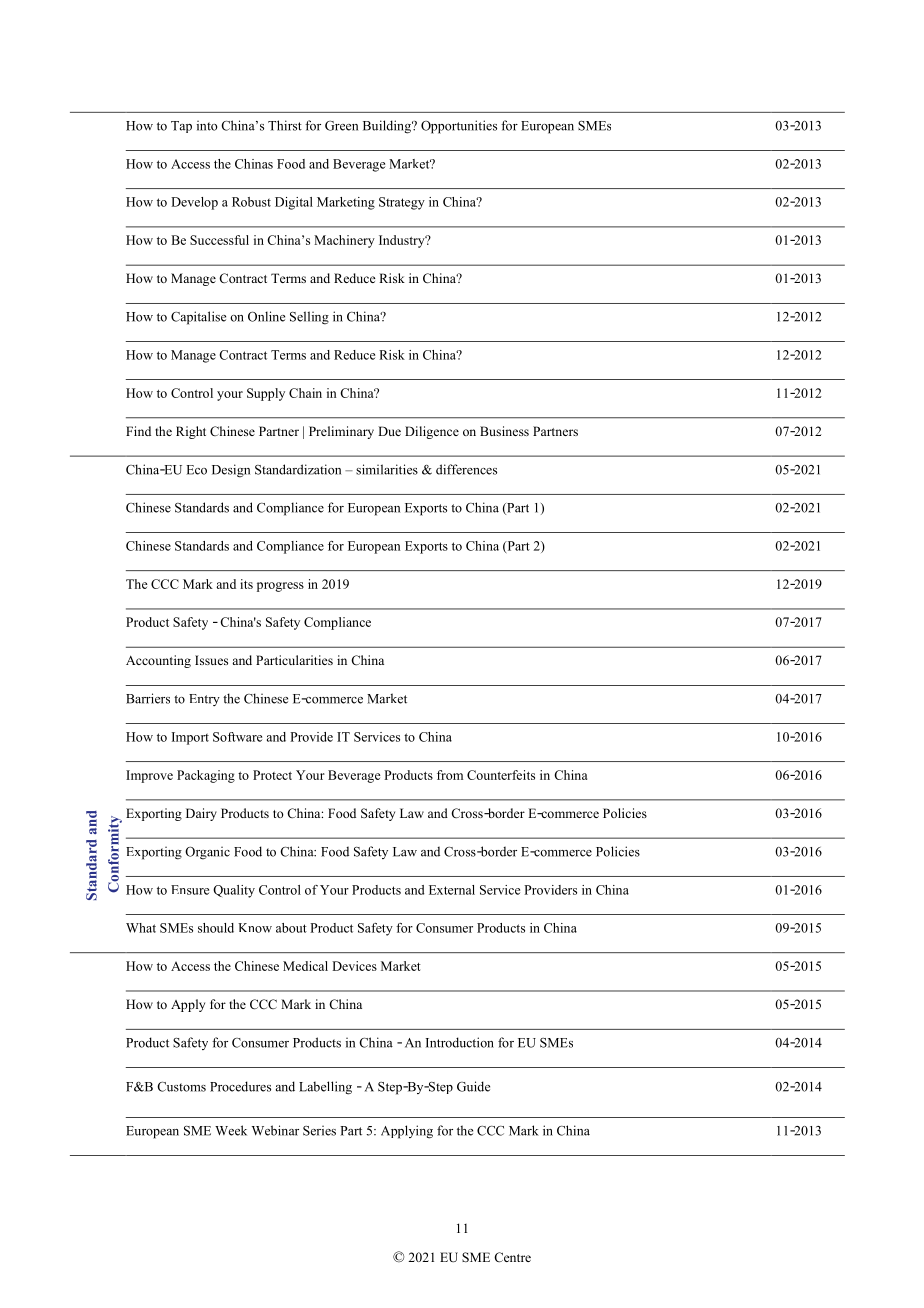 The width and height of the screenshot is (924, 1308). What do you see at coordinates (341, 126) in the screenshot?
I see `Green` at bounding box center [341, 126].
